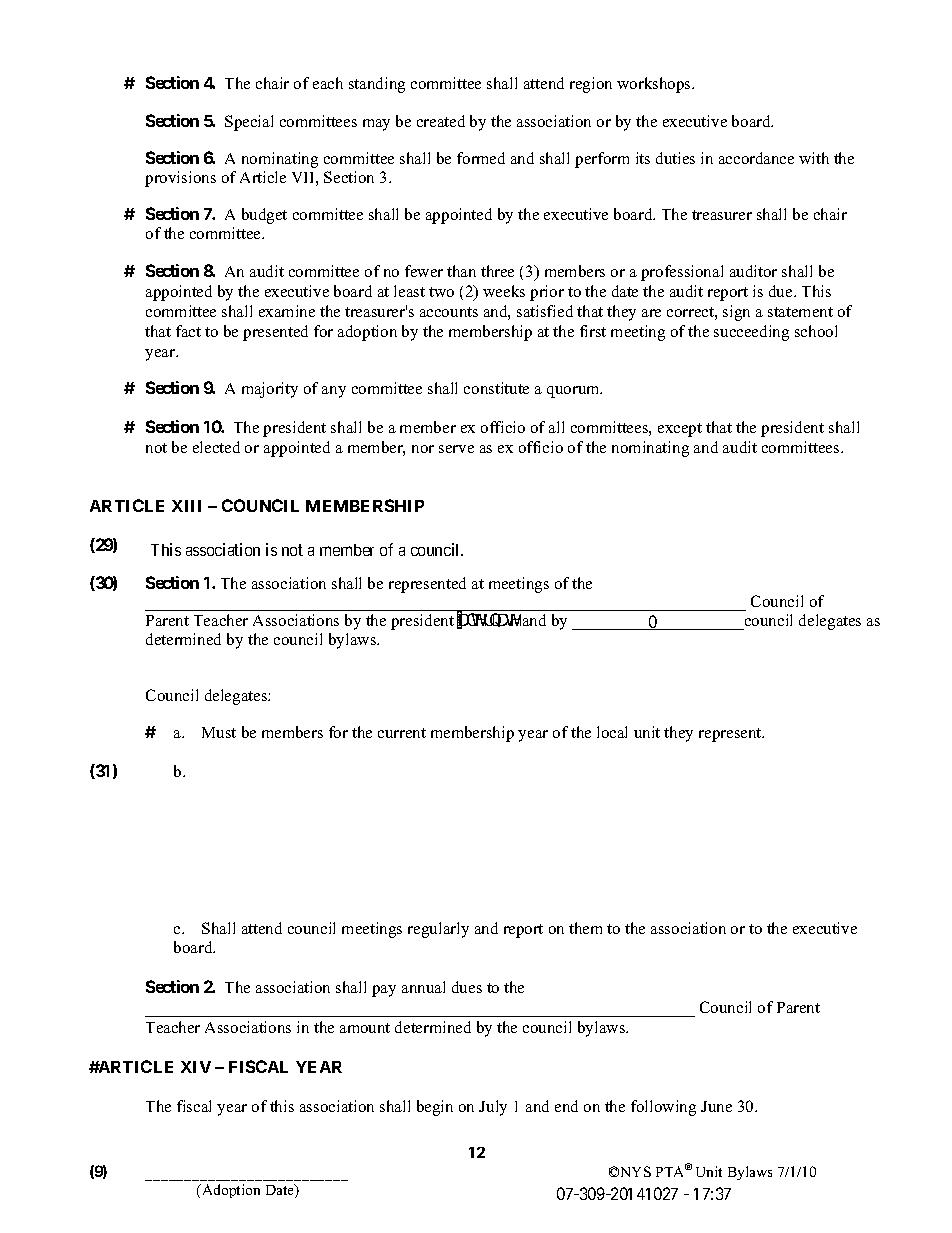 The height and width of the screenshot is (1233, 952). I want to click on July, so click(493, 1108).
